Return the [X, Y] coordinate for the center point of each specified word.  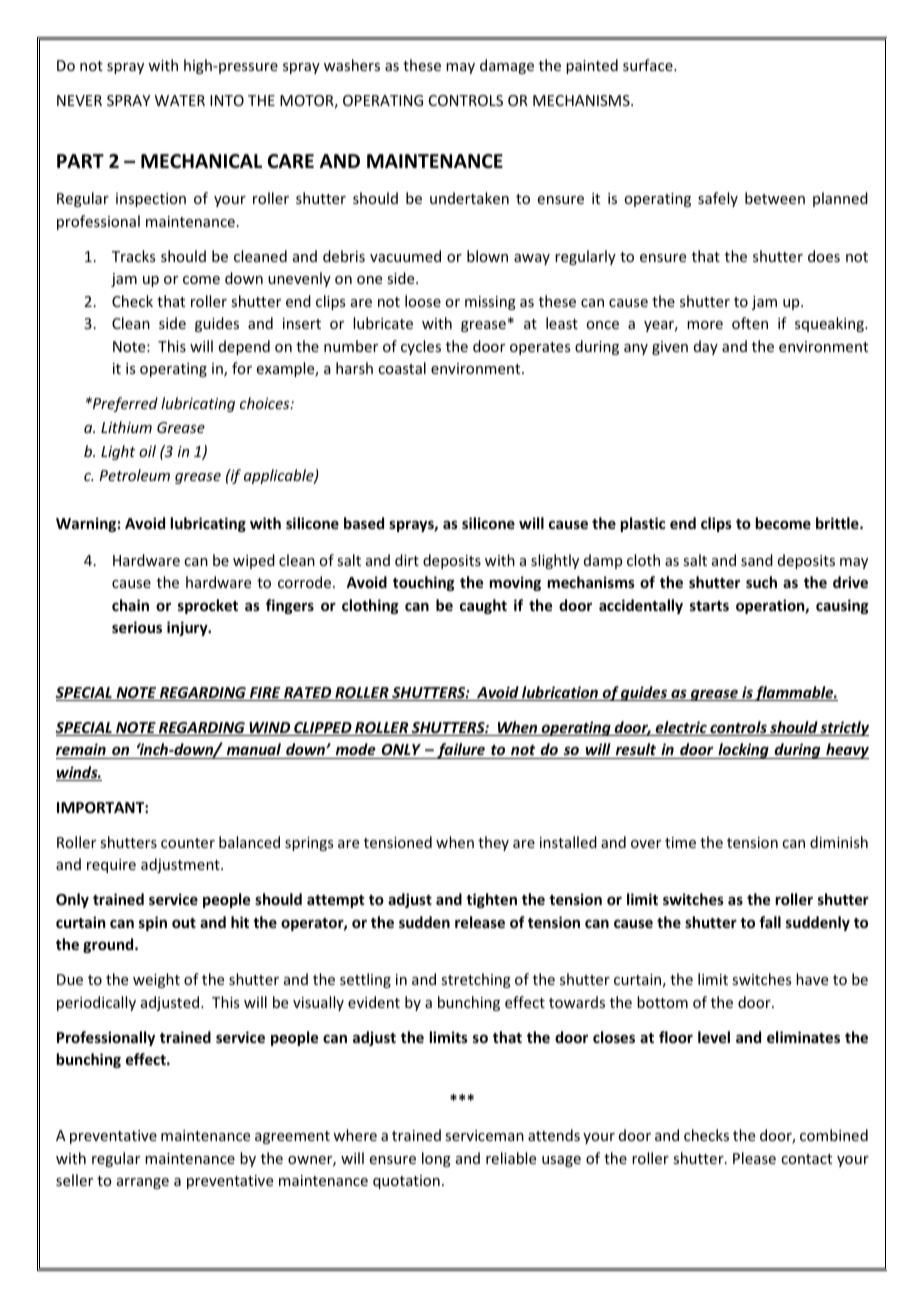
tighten [491, 900]
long [436, 1159]
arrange [143, 1183]
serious [137, 627]
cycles [421, 347]
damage [507, 66]
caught [483, 606]
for [242, 368]
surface [649, 65]
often [750, 323]
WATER [180, 100]
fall [770, 922]
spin [153, 923]
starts [709, 606]
